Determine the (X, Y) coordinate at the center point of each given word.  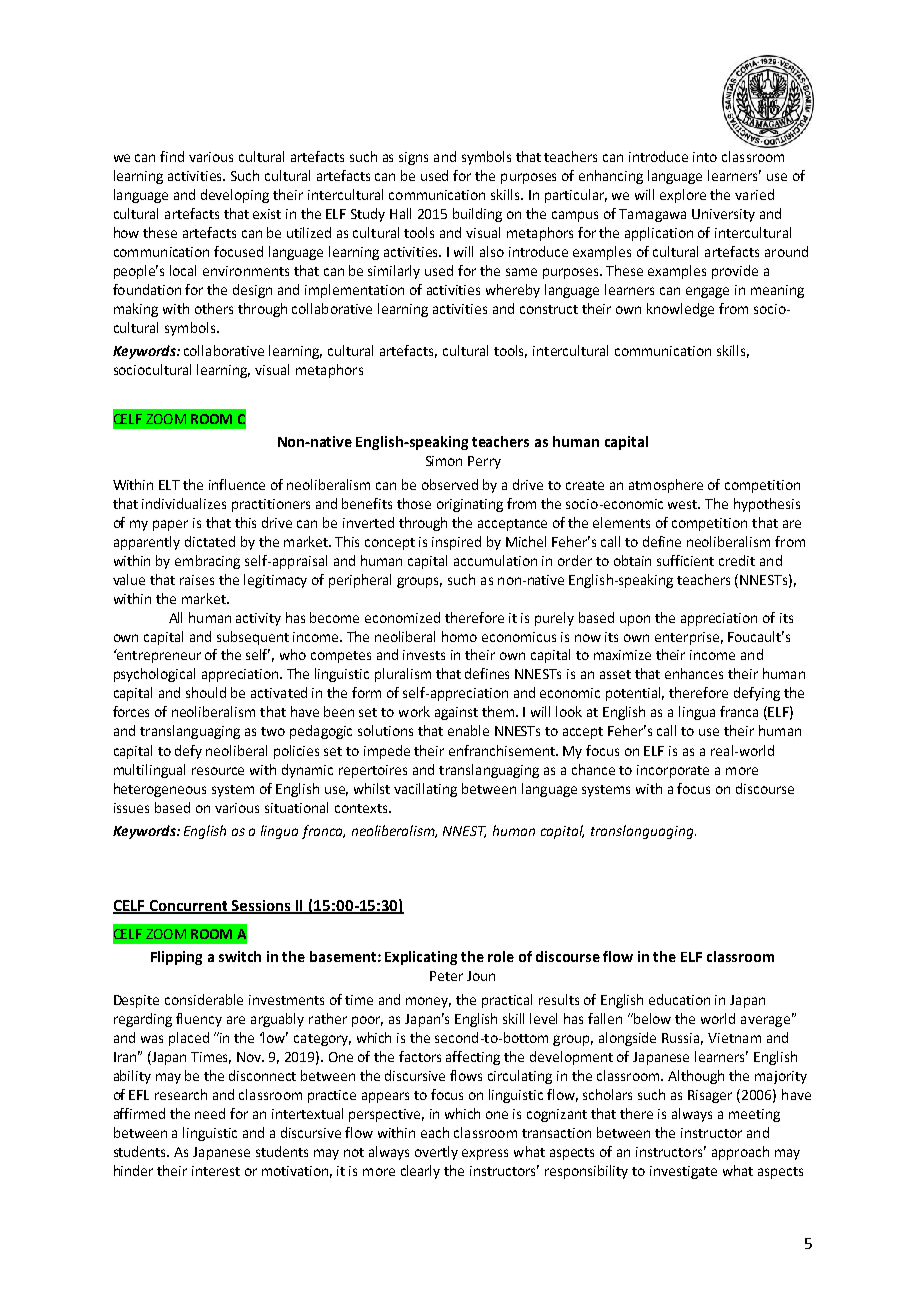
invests (424, 655)
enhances (694, 673)
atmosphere (666, 486)
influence (237, 484)
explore (683, 196)
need (210, 1113)
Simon (444, 461)
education (679, 999)
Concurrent (189, 906)
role (501, 956)
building (477, 215)
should (206, 692)
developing (235, 196)
